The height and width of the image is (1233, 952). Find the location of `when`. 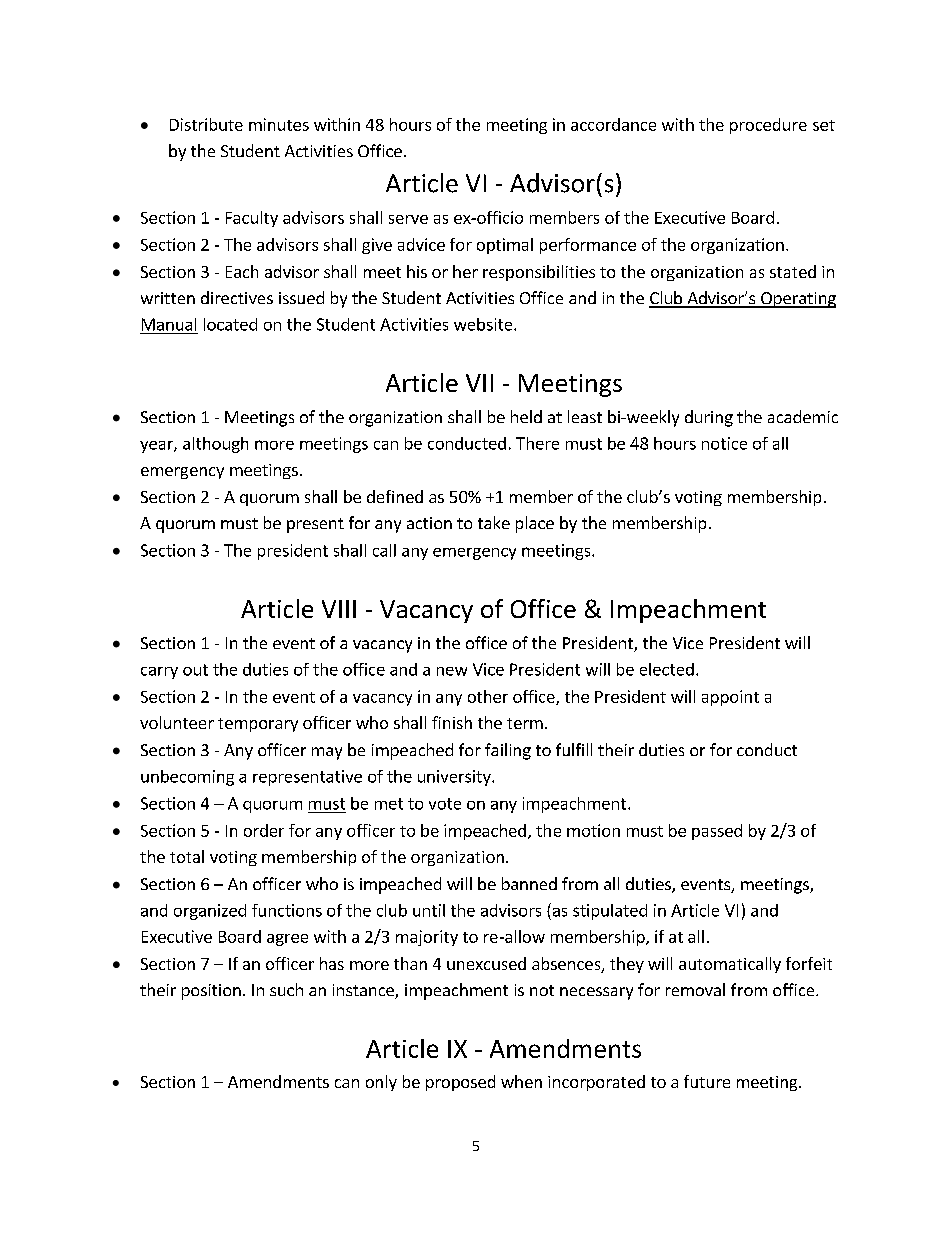

when is located at coordinates (521, 1081).
